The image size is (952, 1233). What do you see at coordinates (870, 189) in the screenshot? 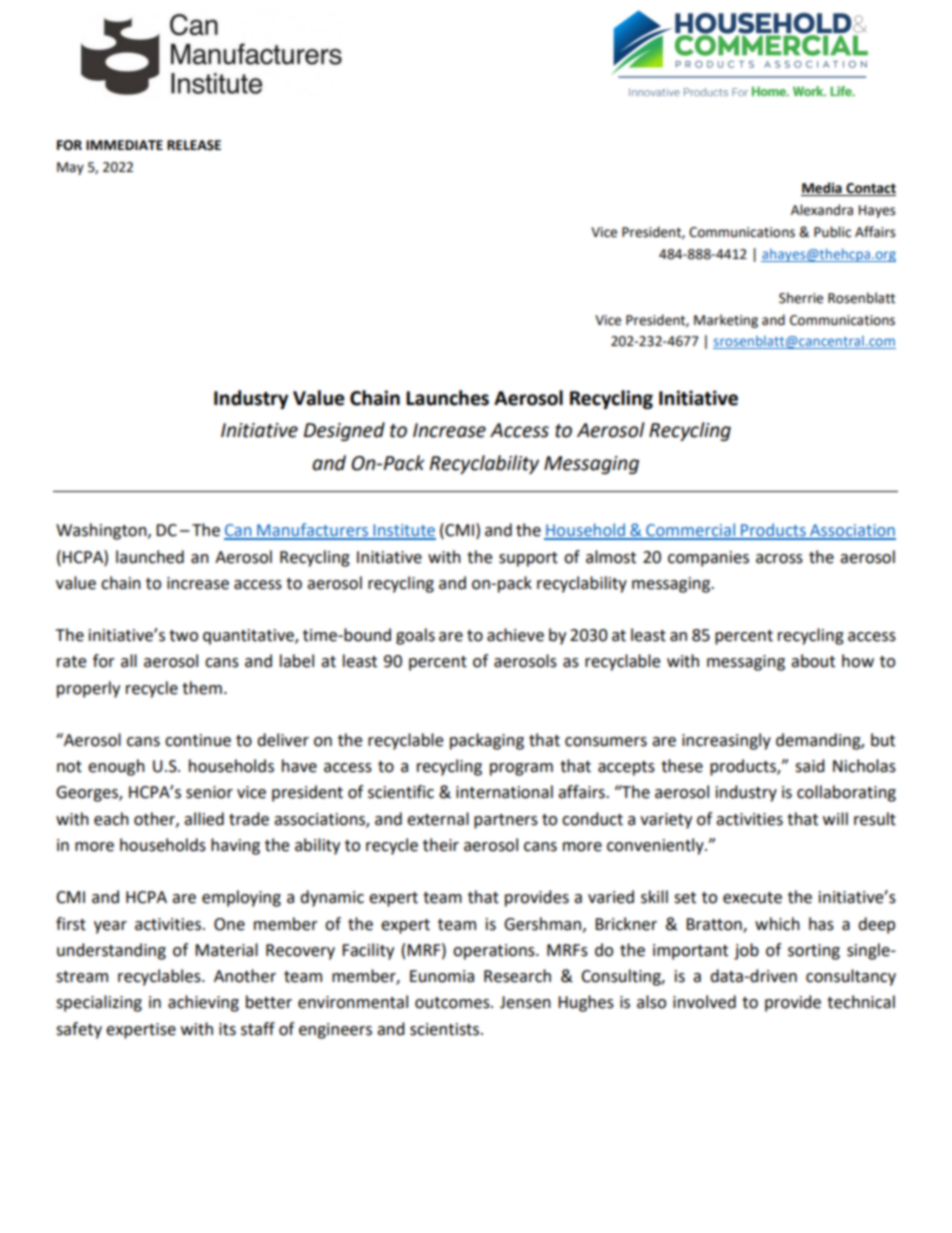
I see `Contact` at bounding box center [870, 189].
